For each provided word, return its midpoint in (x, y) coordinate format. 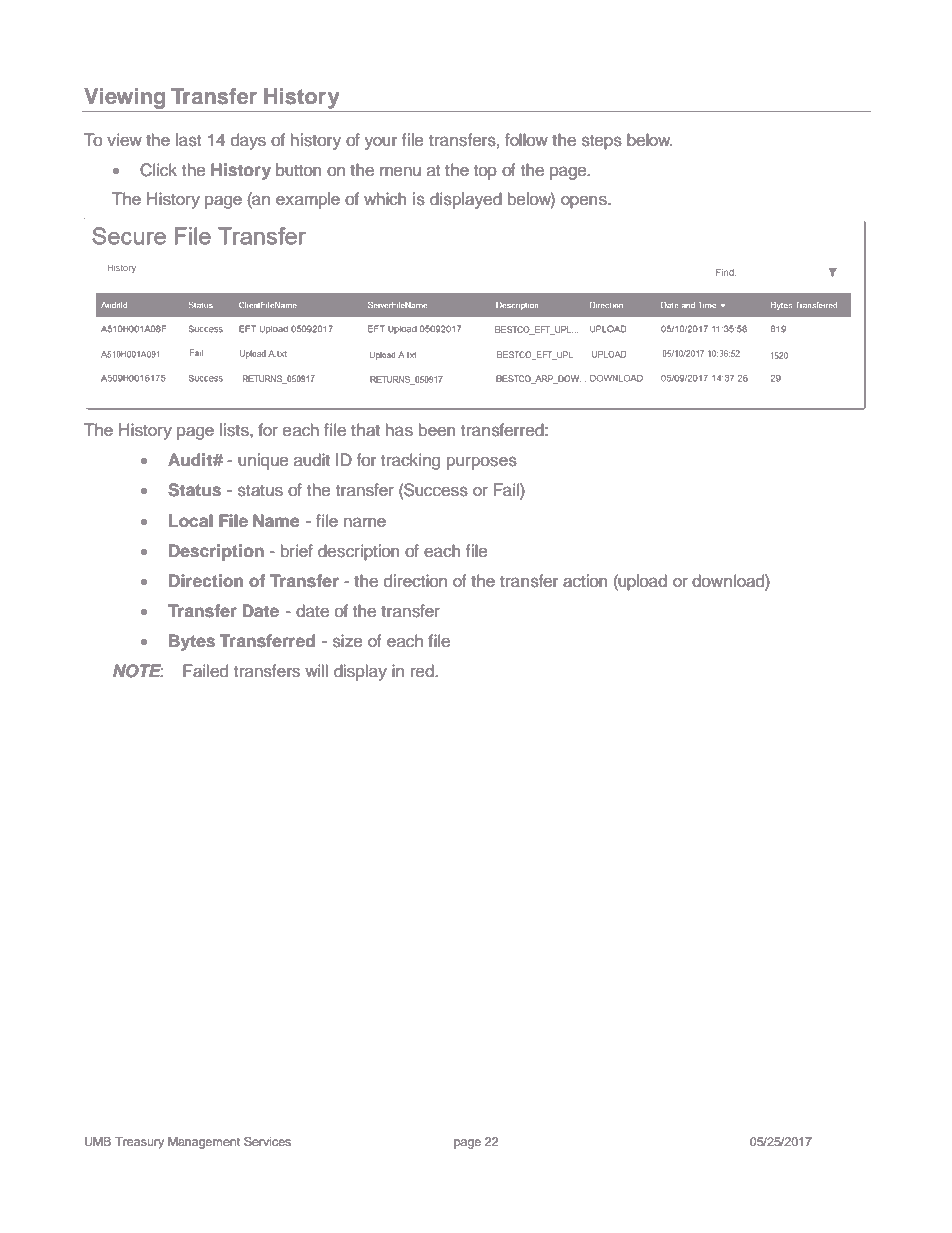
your (381, 143)
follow (526, 140)
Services (267, 1141)
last (188, 140)
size (348, 641)
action (585, 581)
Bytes (192, 642)
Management (204, 1143)
